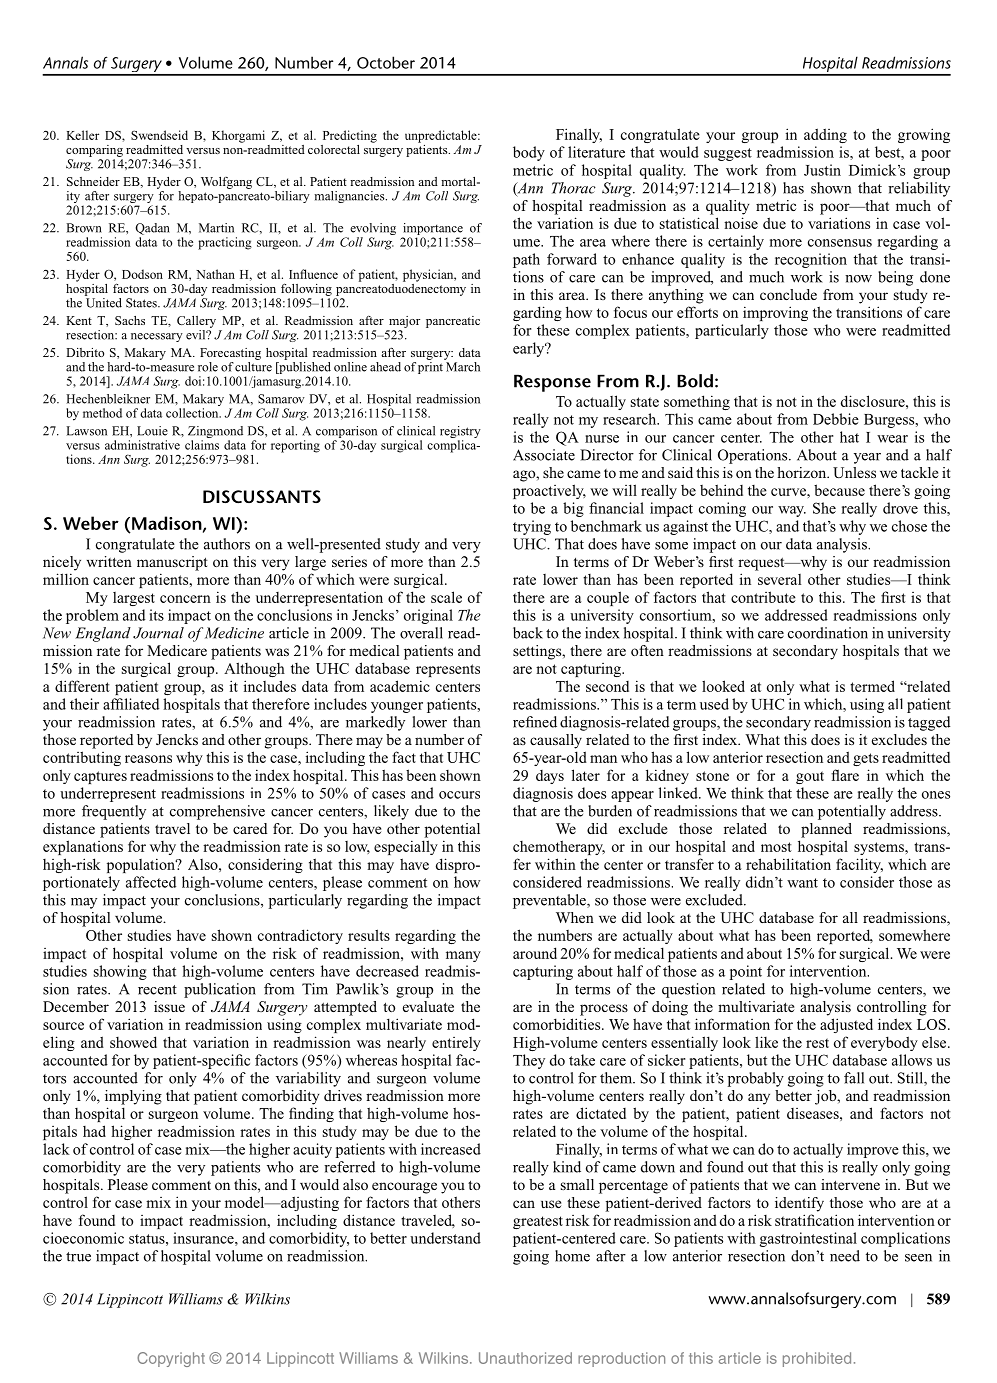 The width and height of the document is (997, 1383). What do you see at coordinates (825, 135) in the document?
I see `adding` at bounding box center [825, 135].
